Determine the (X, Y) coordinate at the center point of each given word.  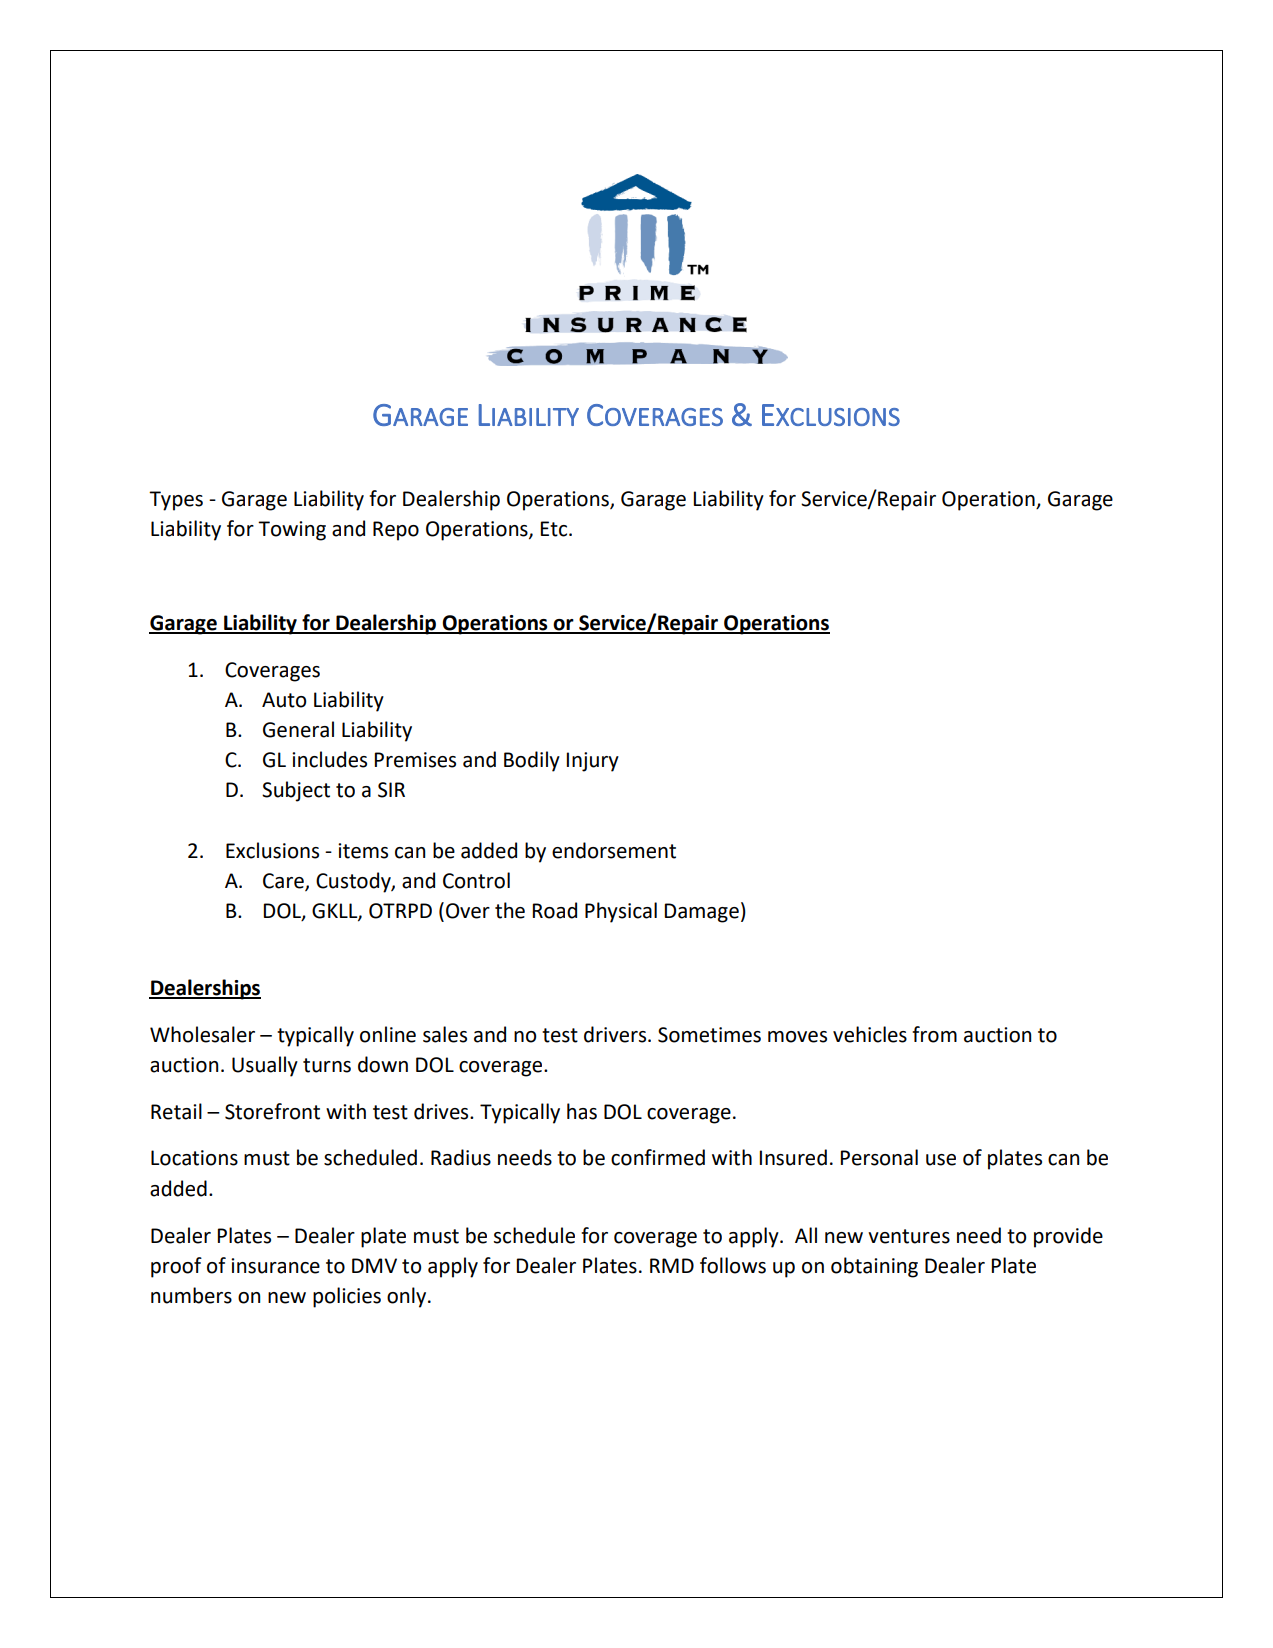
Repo (396, 531)
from (934, 1034)
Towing (292, 531)
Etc (555, 529)
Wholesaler (202, 1034)
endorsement (614, 850)
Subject (296, 791)
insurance (275, 1266)
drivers (616, 1034)
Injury (592, 762)
